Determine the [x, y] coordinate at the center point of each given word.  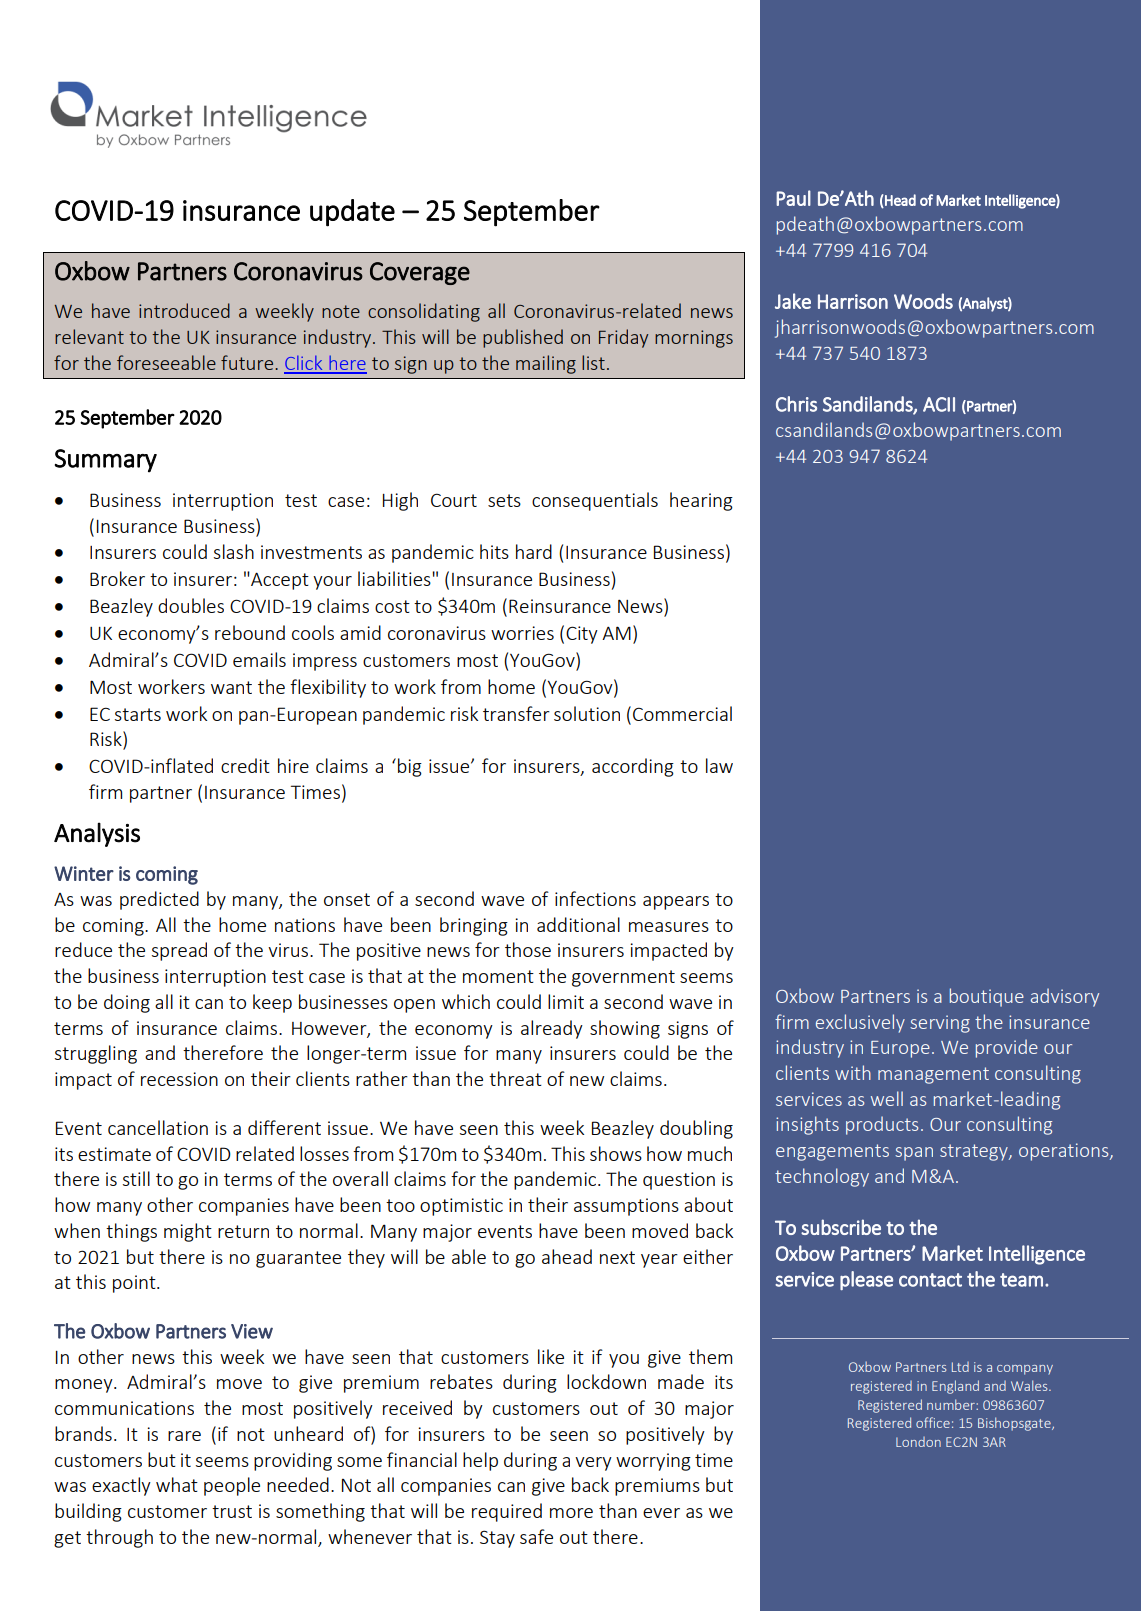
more [571, 1513]
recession [179, 1079]
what [177, 1484]
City [582, 635]
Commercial [682, 713]
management [933, 1075]
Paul [793, 198]
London [918, 1442]
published [523, 338]
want [231, 687]
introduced [184, 310]
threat [515, 1078]
